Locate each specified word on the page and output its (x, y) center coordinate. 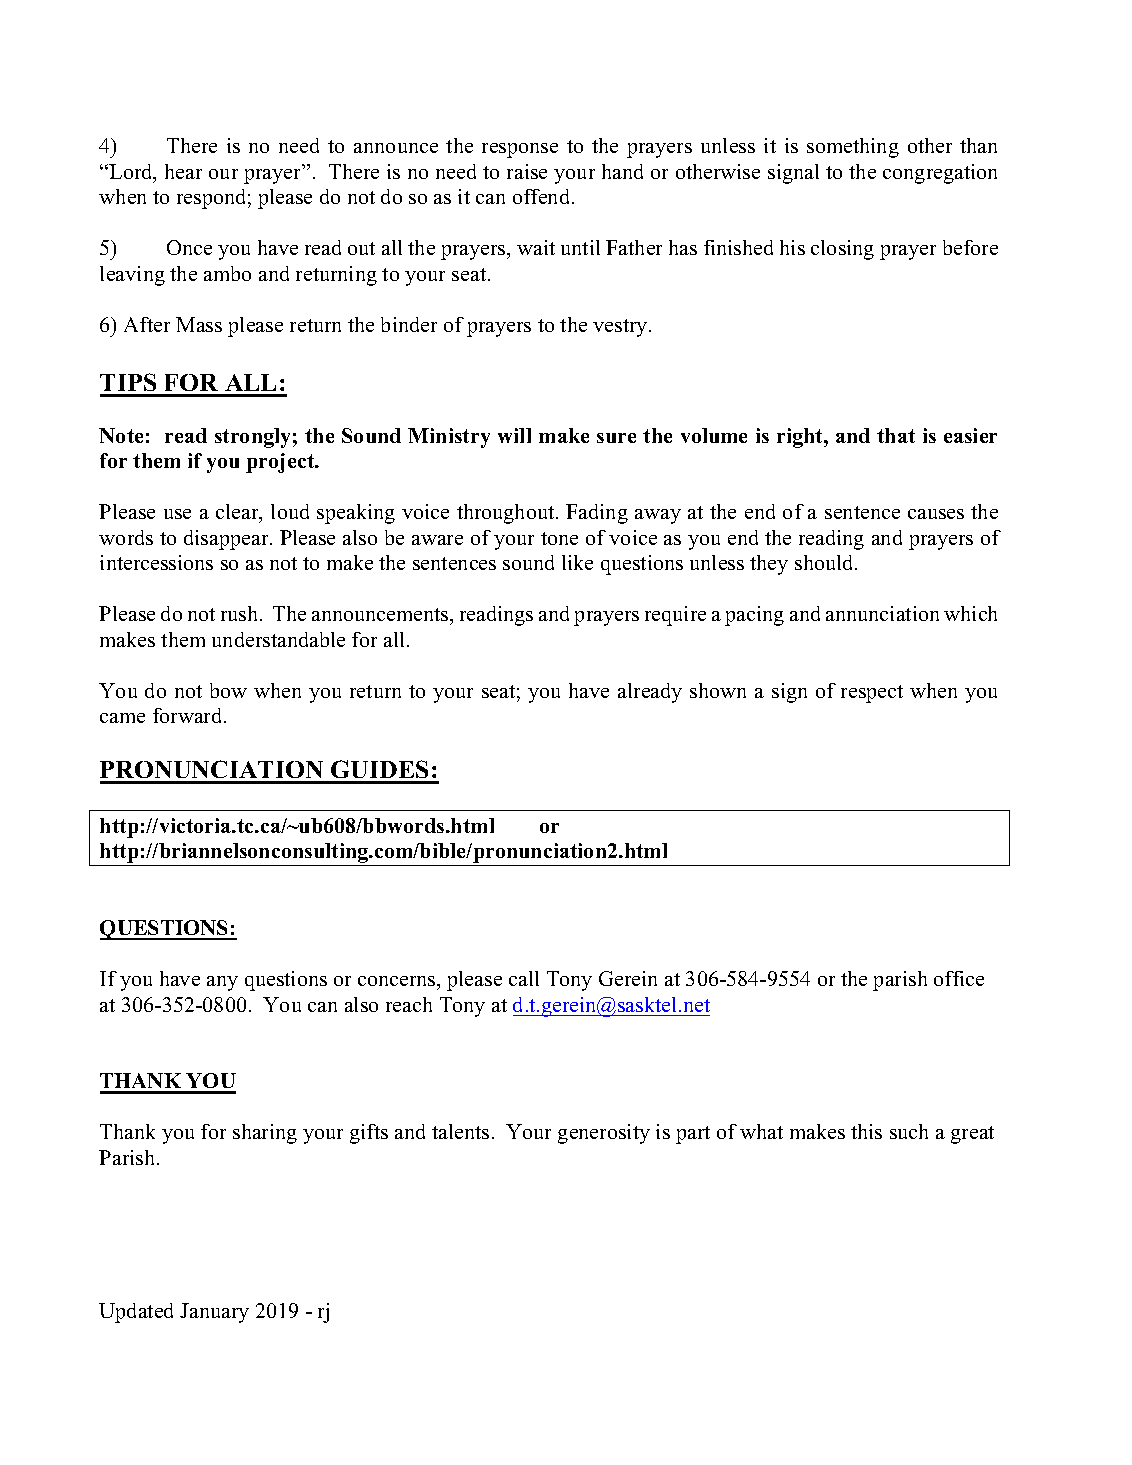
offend (543, 196)
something (853, 148)
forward (189, 715)
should (825, 562)
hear (183, 171)
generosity (604, 1134)
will (514, 435)
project (281, 463)
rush (241, 613)
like (577, 562)
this (866, 1131)
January (214, 1313)
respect (872, 694)
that (896, 435)
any (222, 983)
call (524, 978)
